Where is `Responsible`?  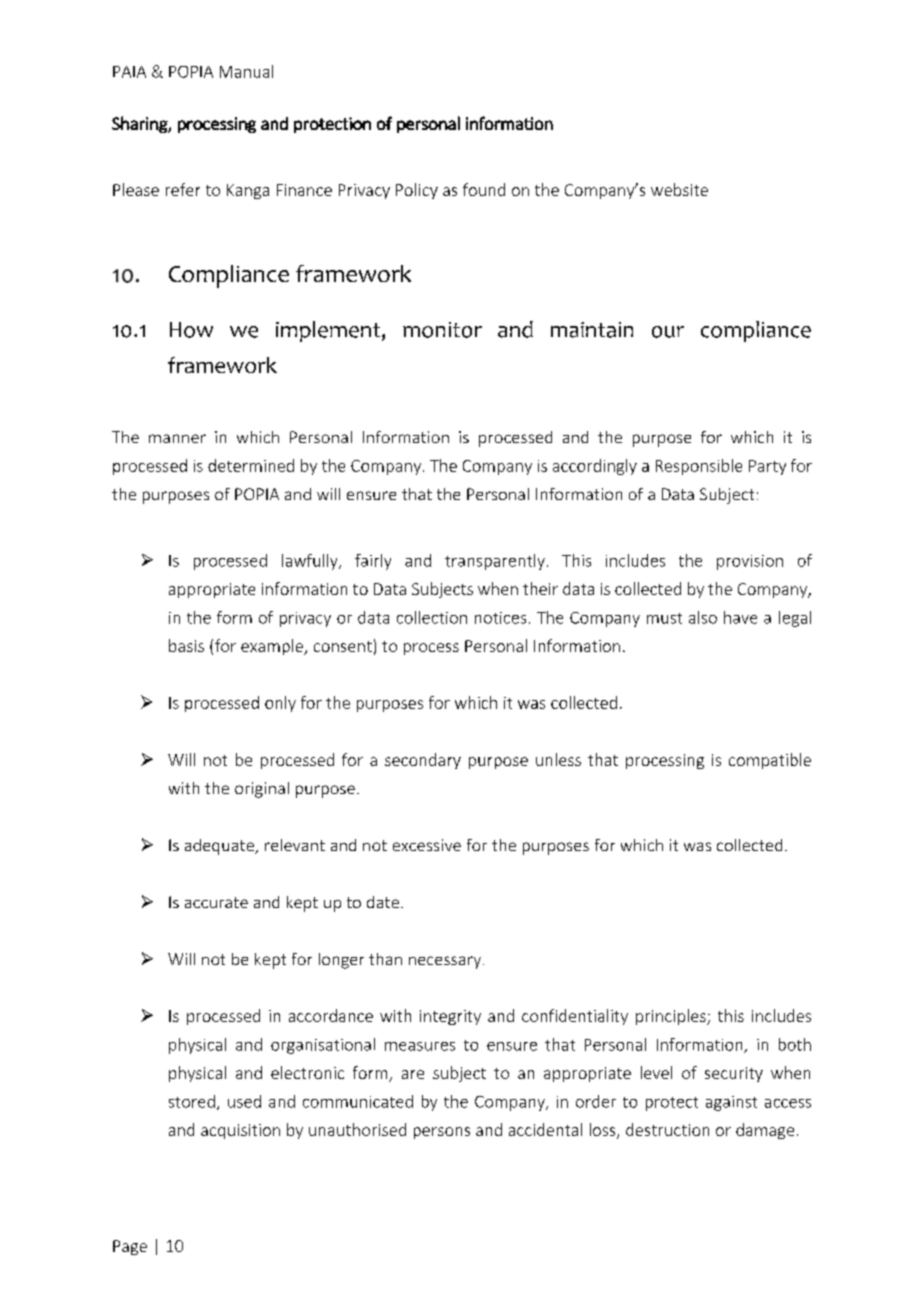
Responsible is located at coordinates (699, 467).
